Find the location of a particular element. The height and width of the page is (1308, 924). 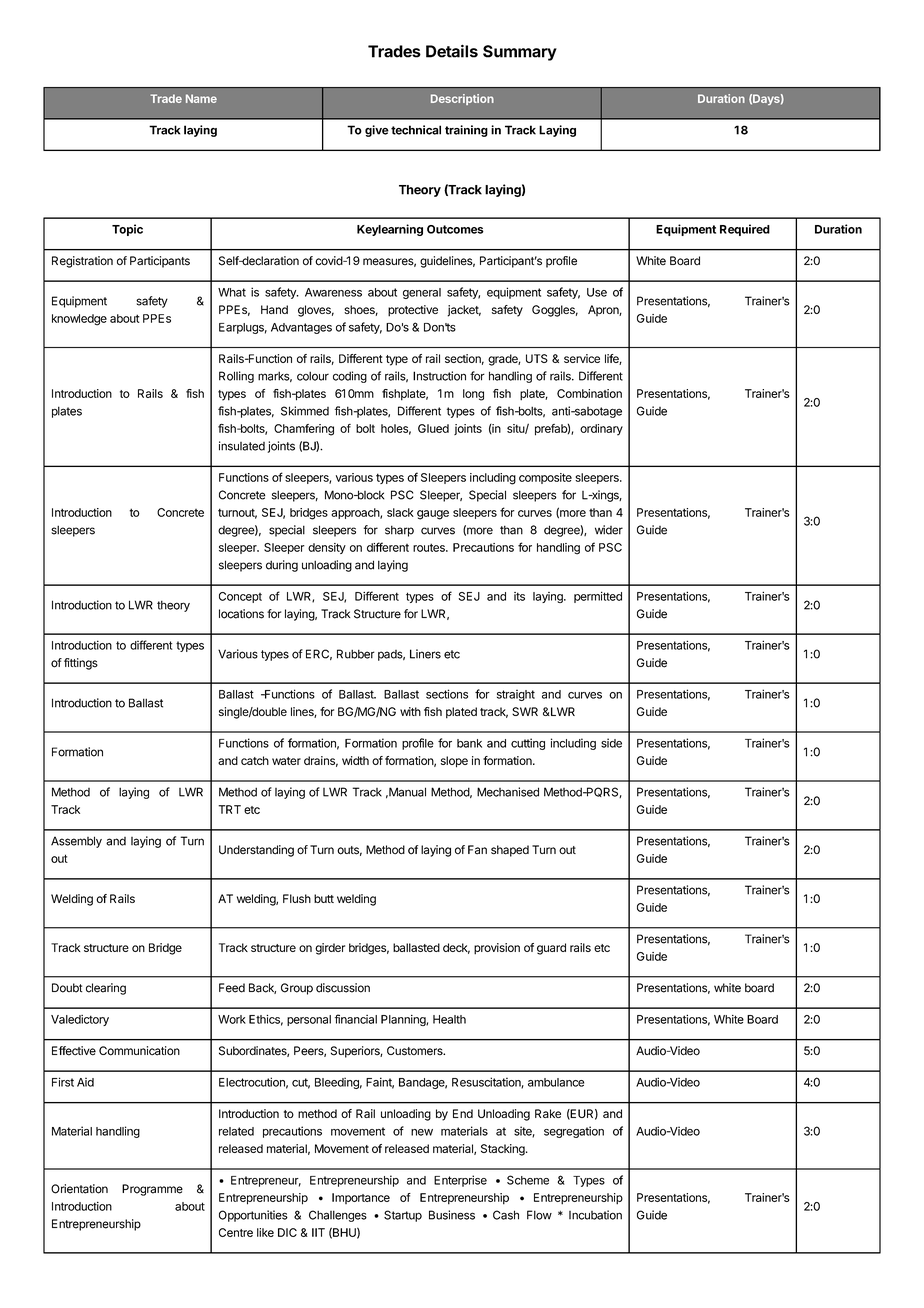

technical is located at coordinates (416, 130).
